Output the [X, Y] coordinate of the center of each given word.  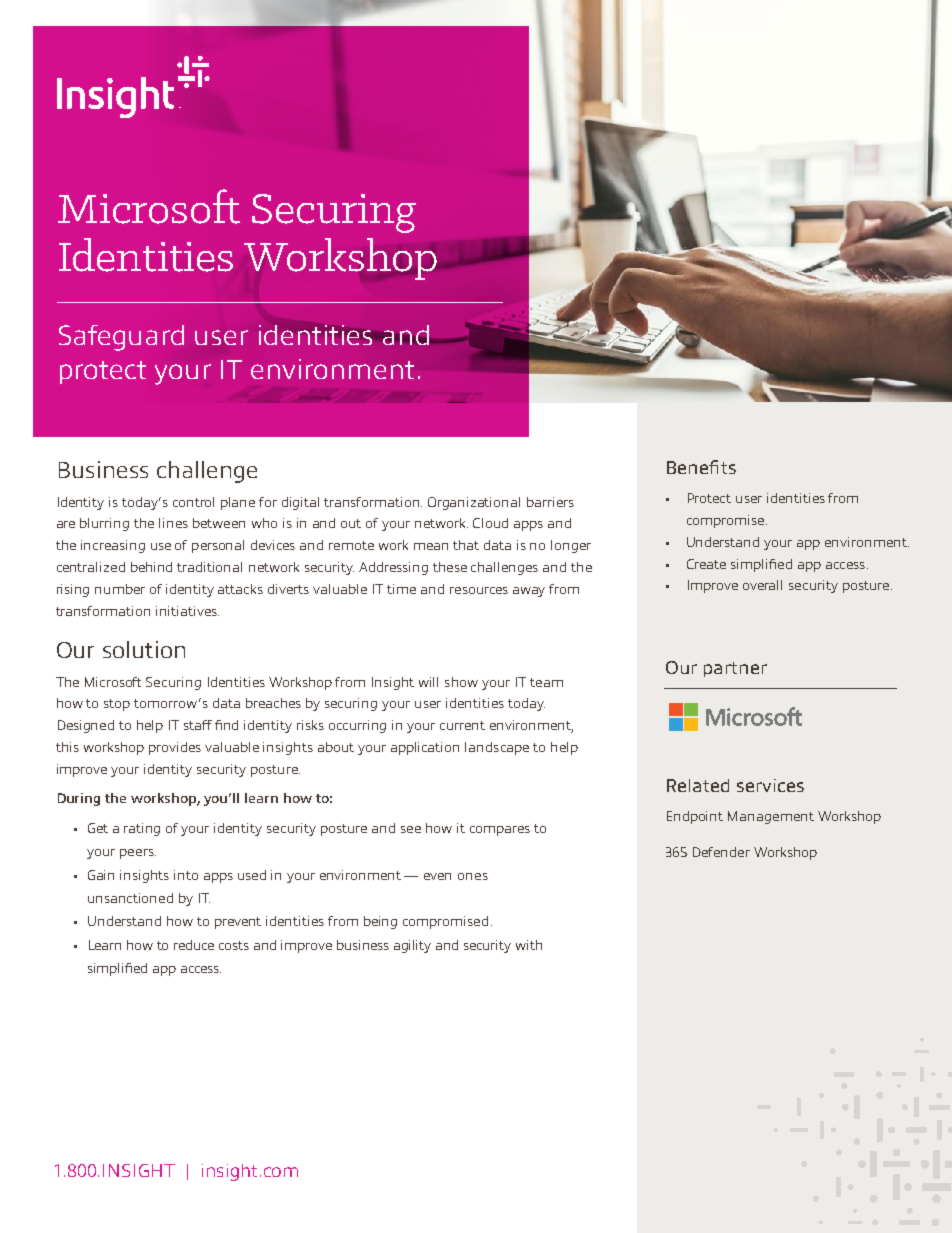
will [428, 682]
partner [735, 669]
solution [144, 649]
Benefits [701, 467]
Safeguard [121, 338]
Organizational [474, 503]
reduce [194, 945]
